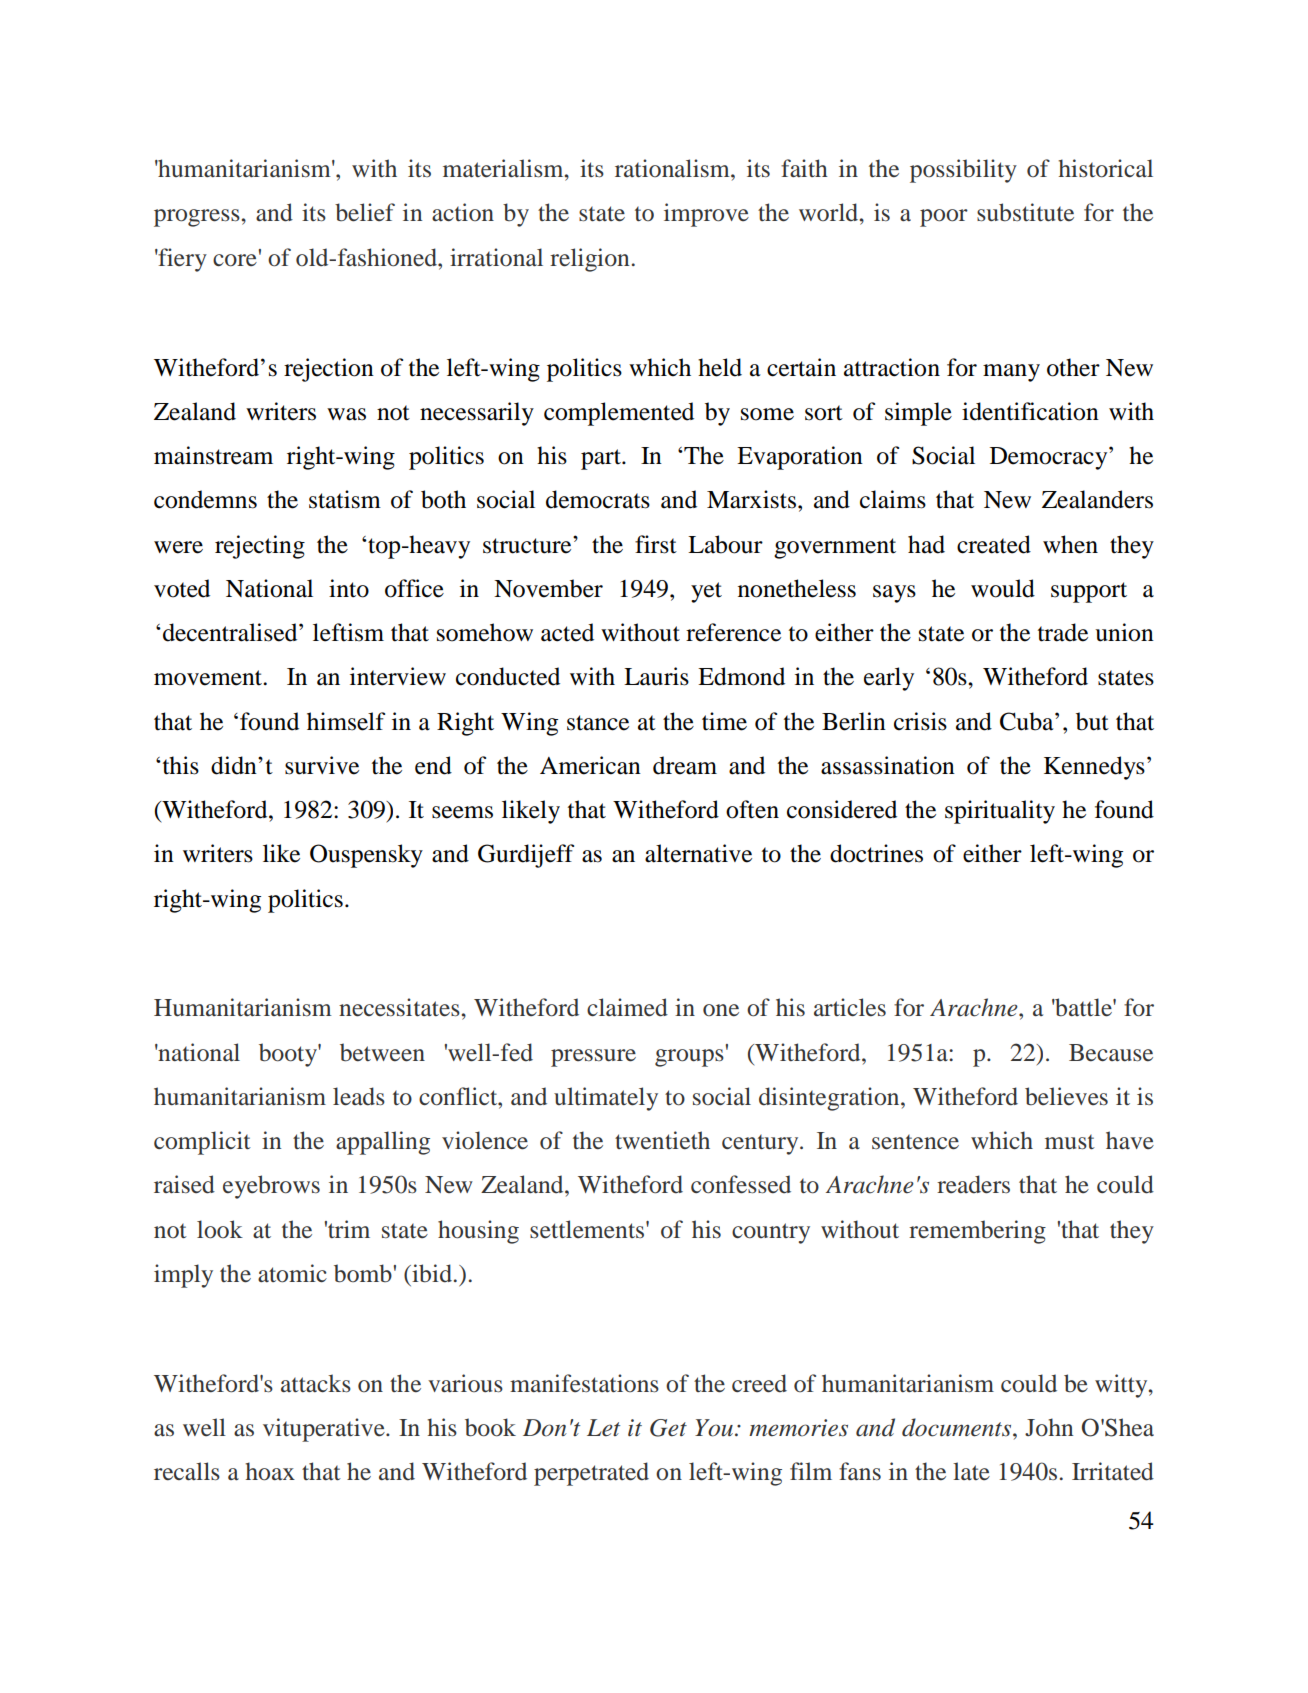  What do you see at coordinates (668, 1428) in the image?
I see `Get` at bounding box center [668, 1428].
